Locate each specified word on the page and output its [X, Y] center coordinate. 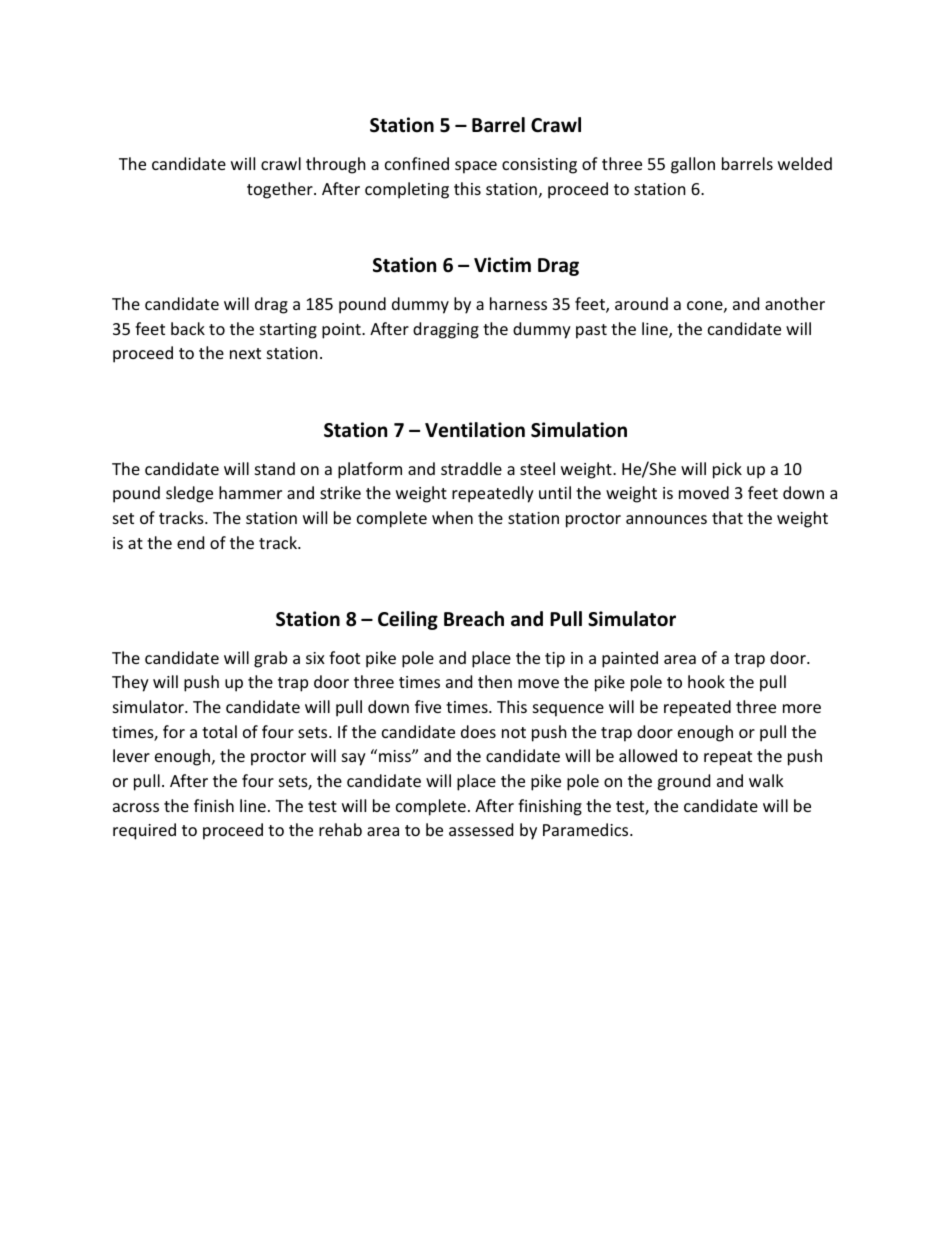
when [452, 517]
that [727, 517]
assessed [481, 829]
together [281, 190]
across [136, 807]
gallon [693, 165]
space [476, 167]
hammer [250, 492]
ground [683, 782]
